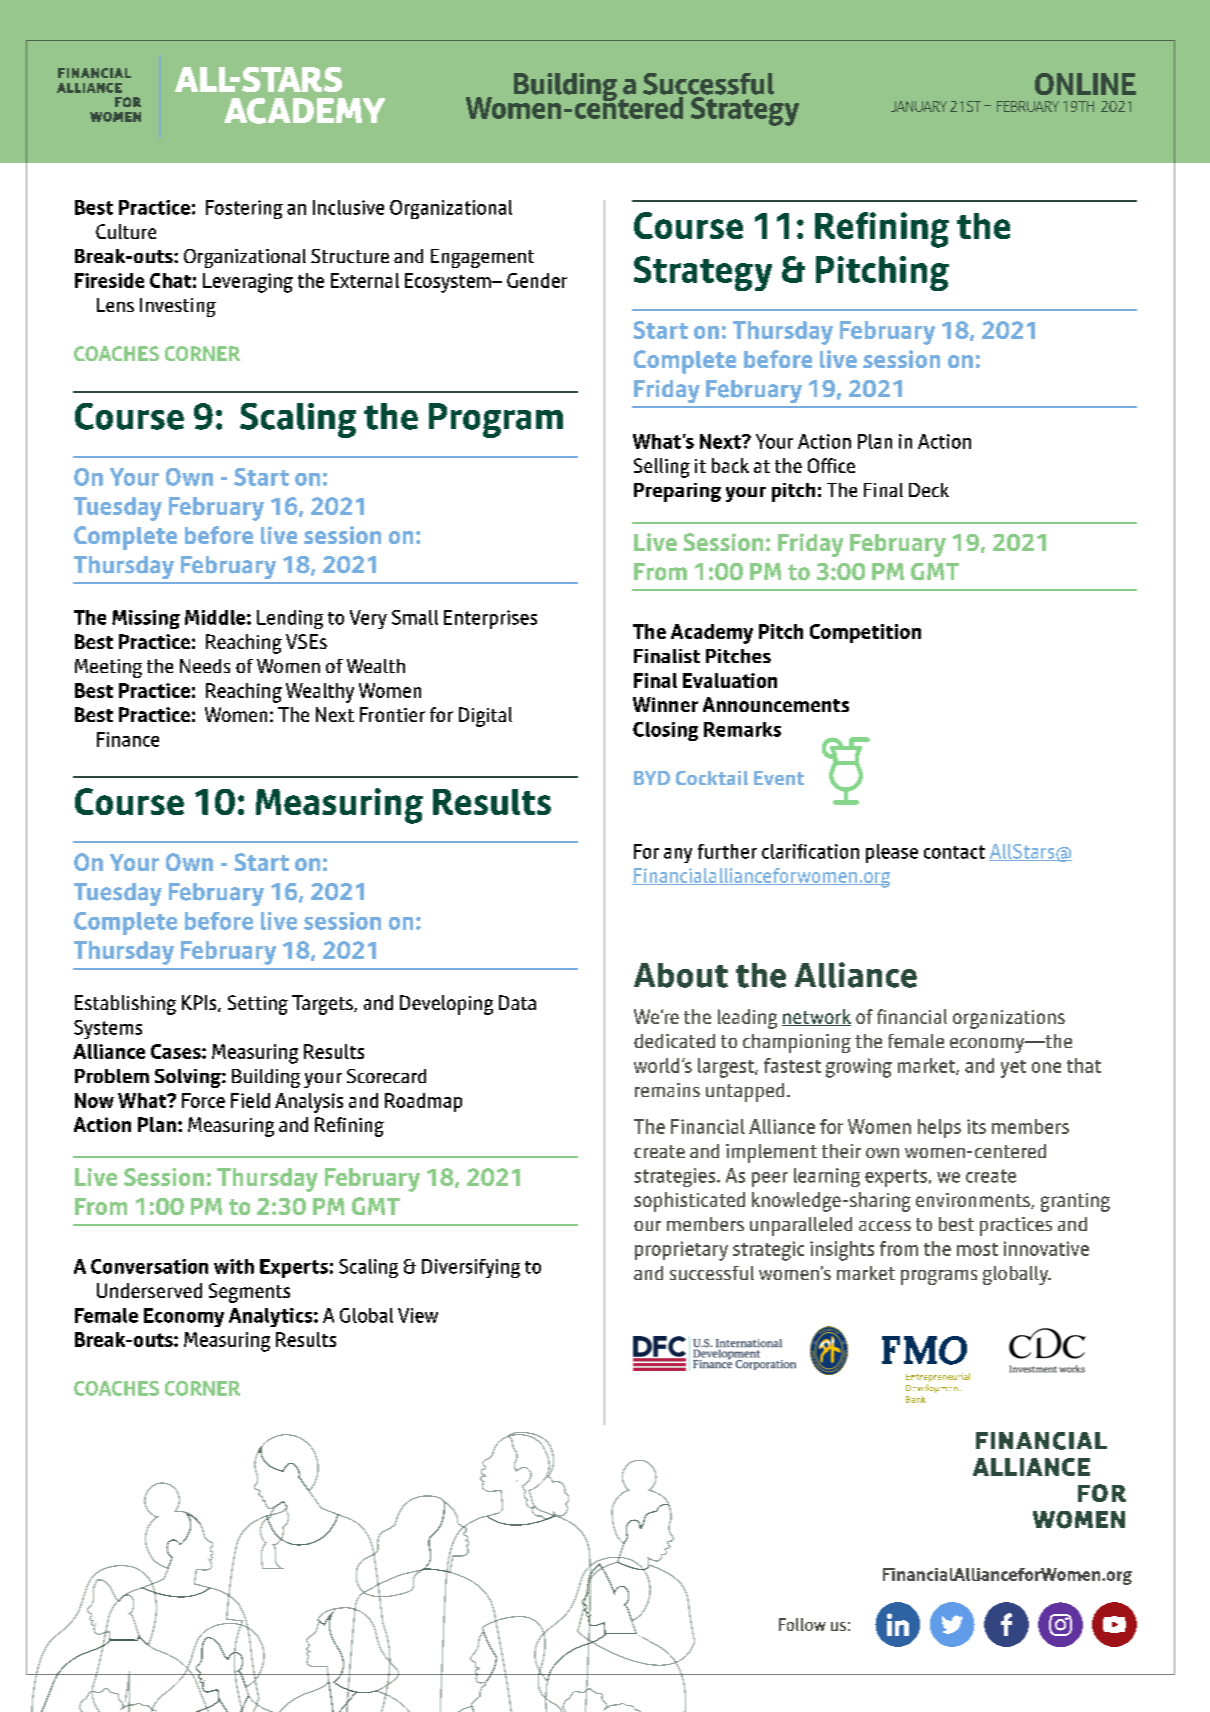  Describe the element at coordinates (482, 258) in the image. I see `Engagement` at that location.
